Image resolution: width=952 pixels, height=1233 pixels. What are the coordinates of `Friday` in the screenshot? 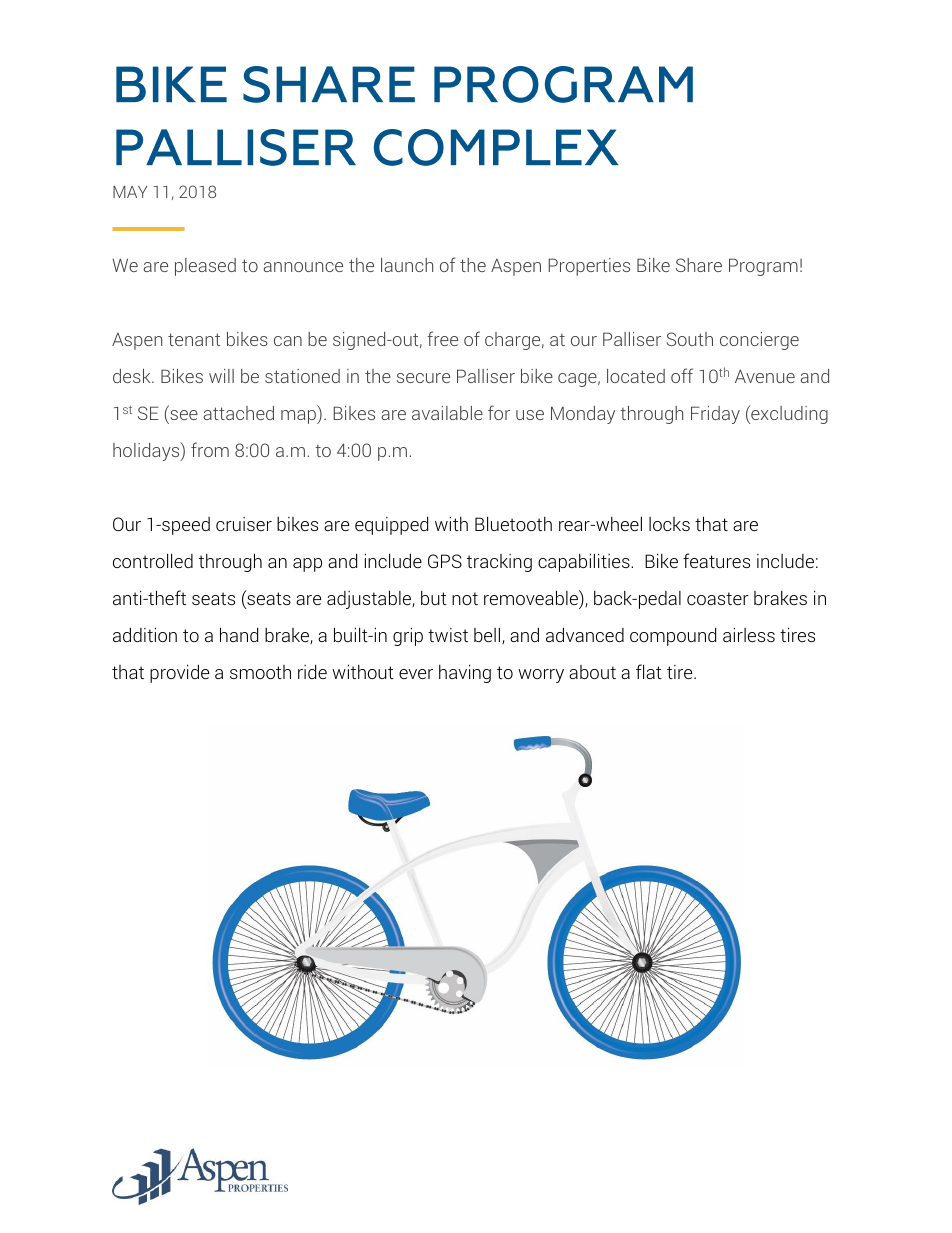 It's located at (715, 415).
